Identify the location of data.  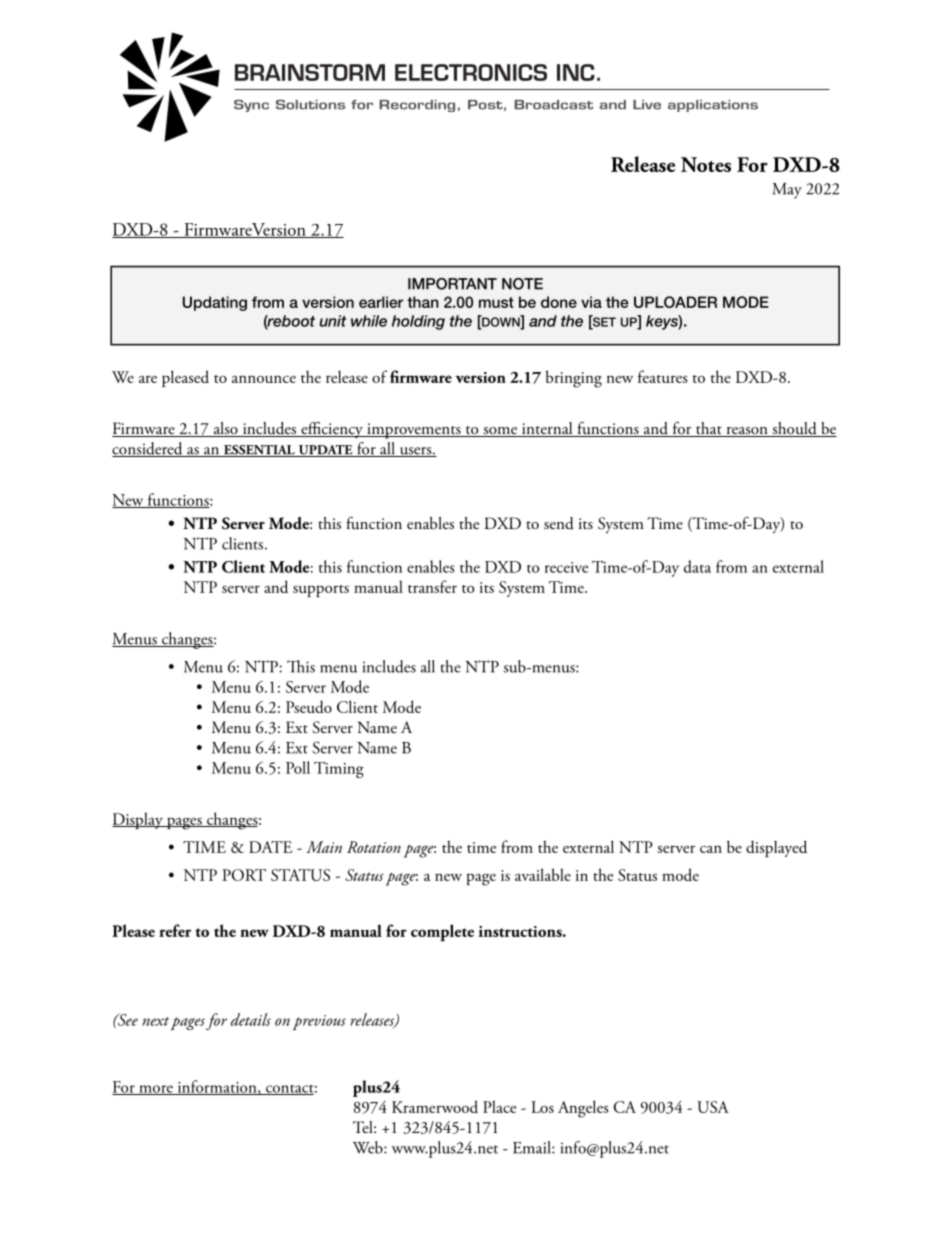
(697, 566).
